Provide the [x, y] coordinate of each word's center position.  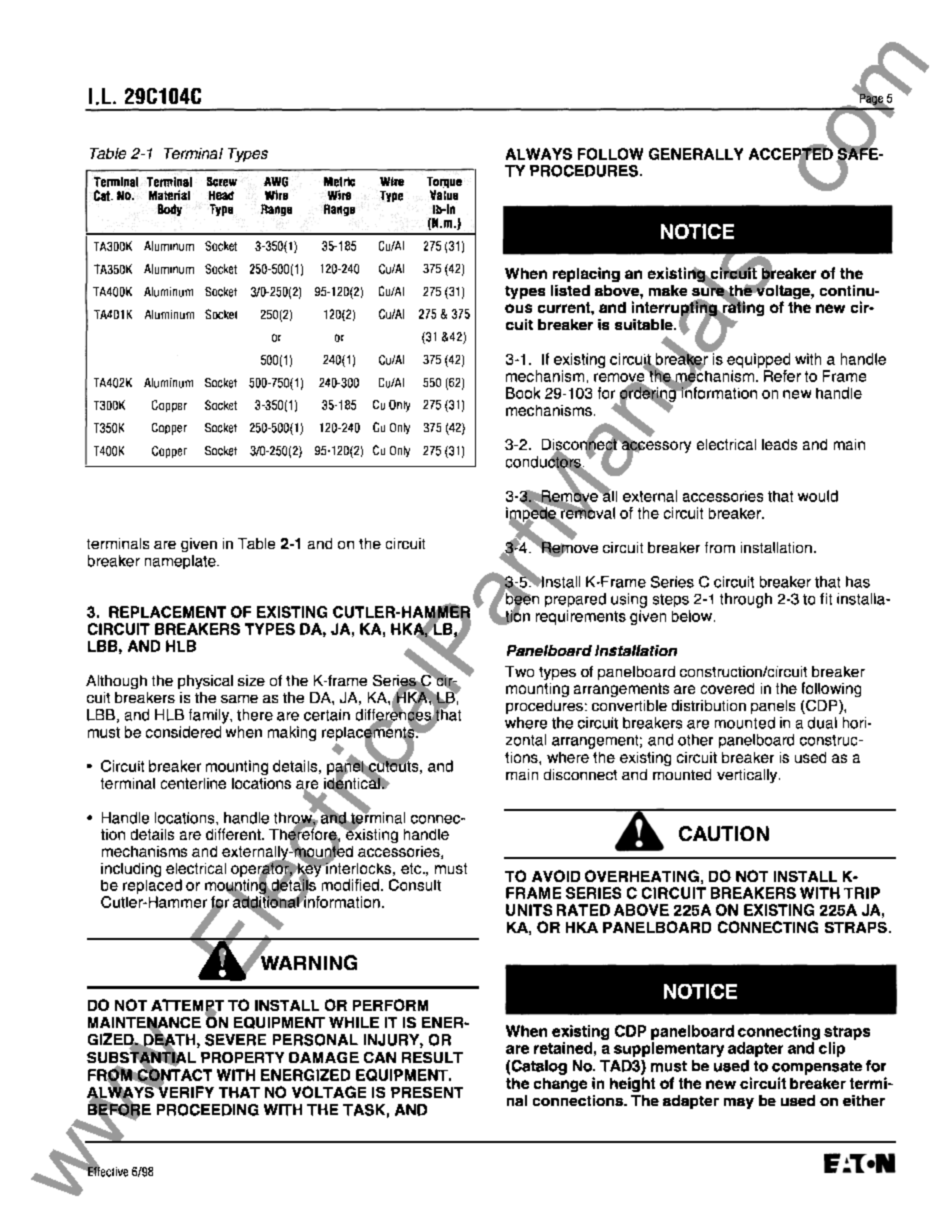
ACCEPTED [791, 153]
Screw [222, 182]
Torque [444, 184]
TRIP [862, 893]
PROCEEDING [208, 1110]
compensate [817, 1068]
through [746, 600]
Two [519, 671]
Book [523, 393]
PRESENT [427, 1092]
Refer [782, 376]
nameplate [181, 562]
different [234, 834]
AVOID [556, 876]
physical [205, 682]
